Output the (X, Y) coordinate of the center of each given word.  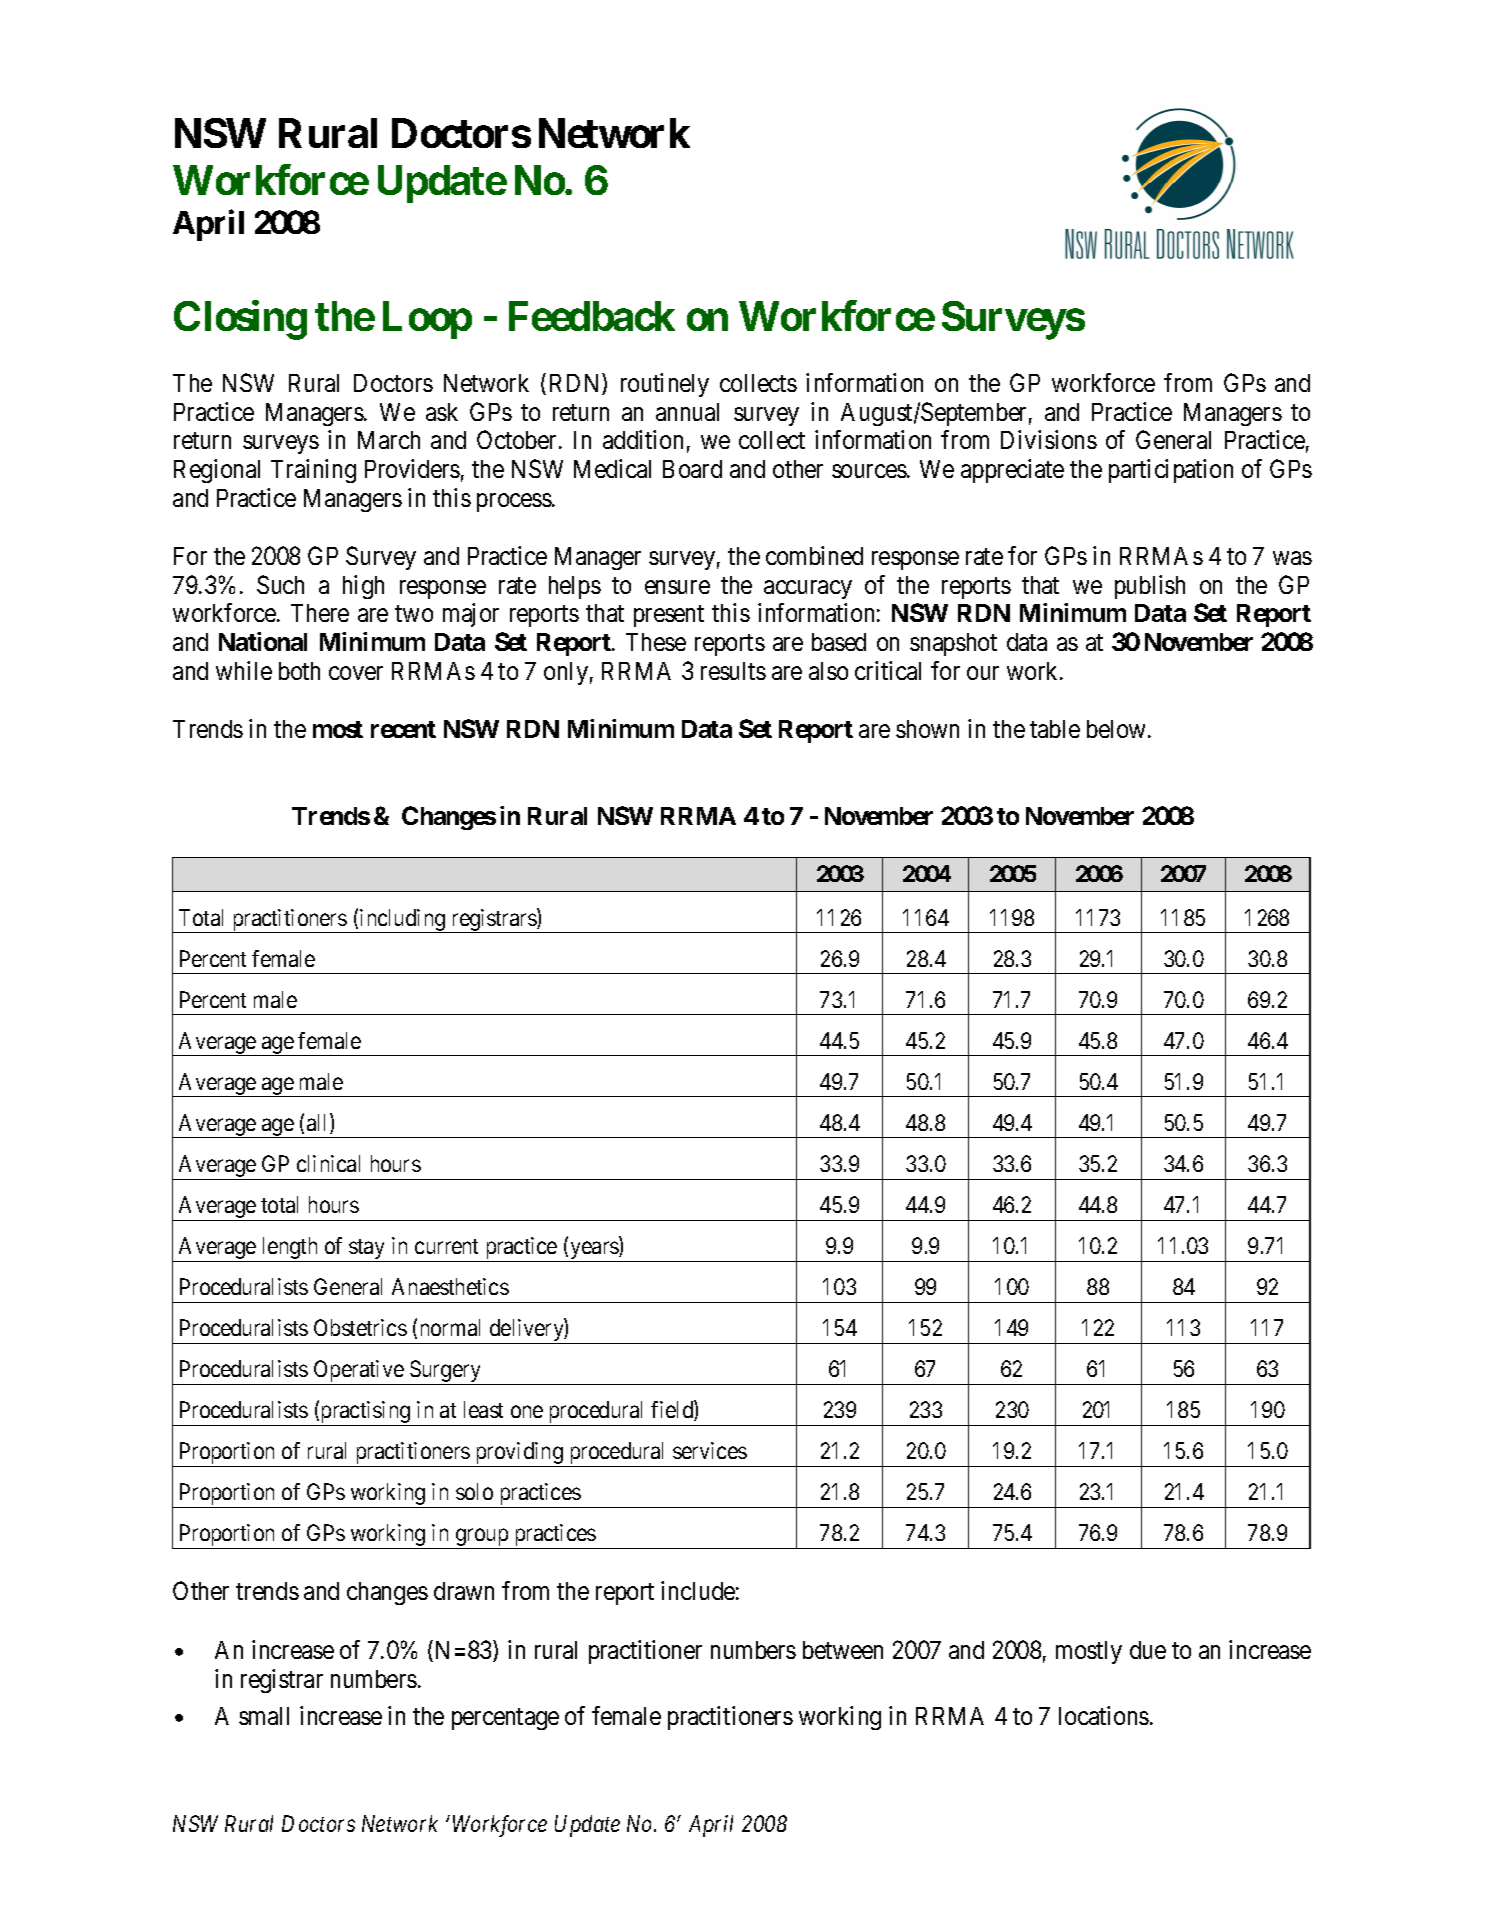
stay (368, 1250)
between (843, 1650)
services (710, 1450)
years (594, 1252)
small (264, 1716)
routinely (665, 385)
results (733, 671)
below (1118, 729)
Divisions (1049, 439)
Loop (427, 320)
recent (403, 729)
